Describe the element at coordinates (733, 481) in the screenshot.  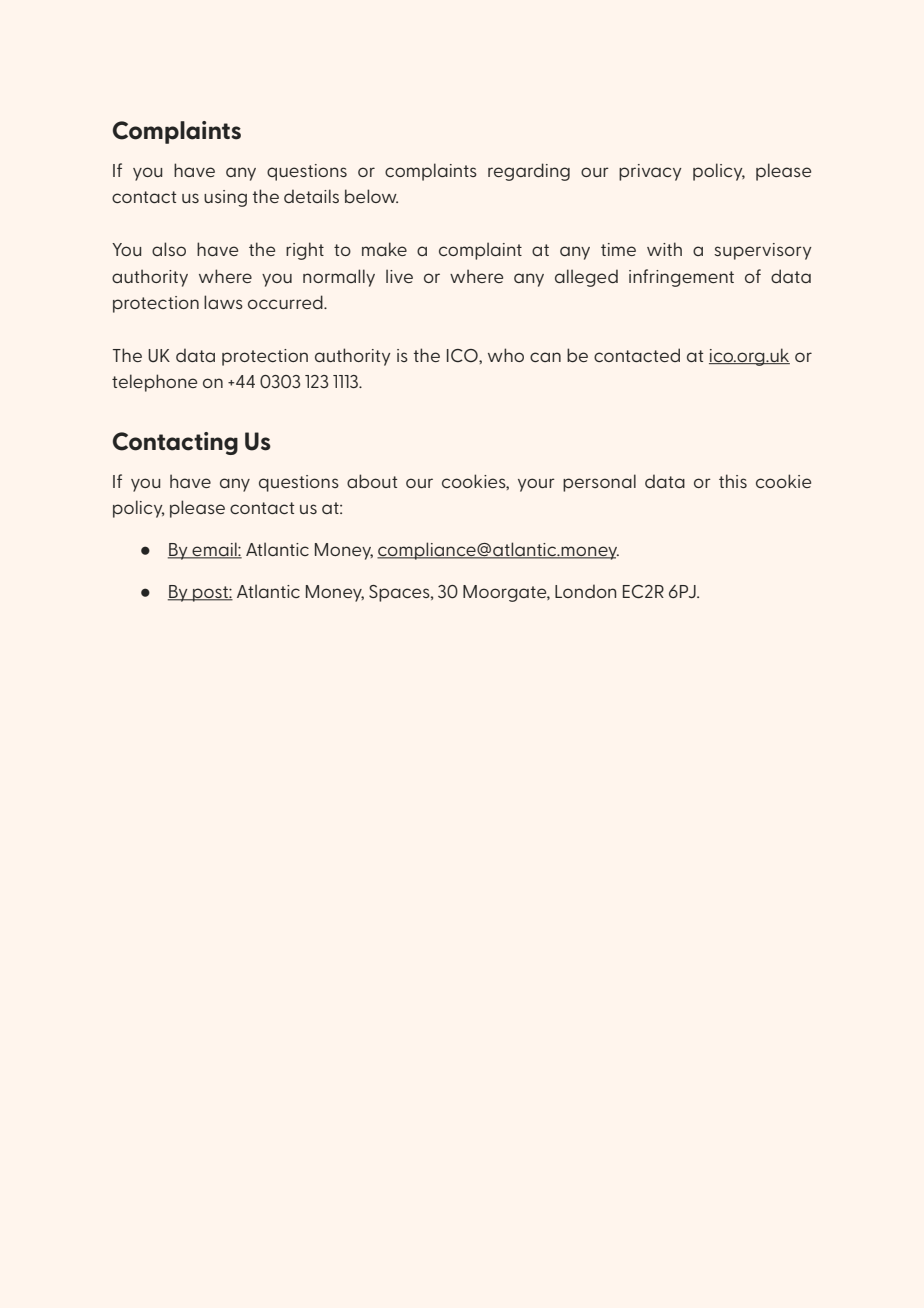
I see `this` at that location.
